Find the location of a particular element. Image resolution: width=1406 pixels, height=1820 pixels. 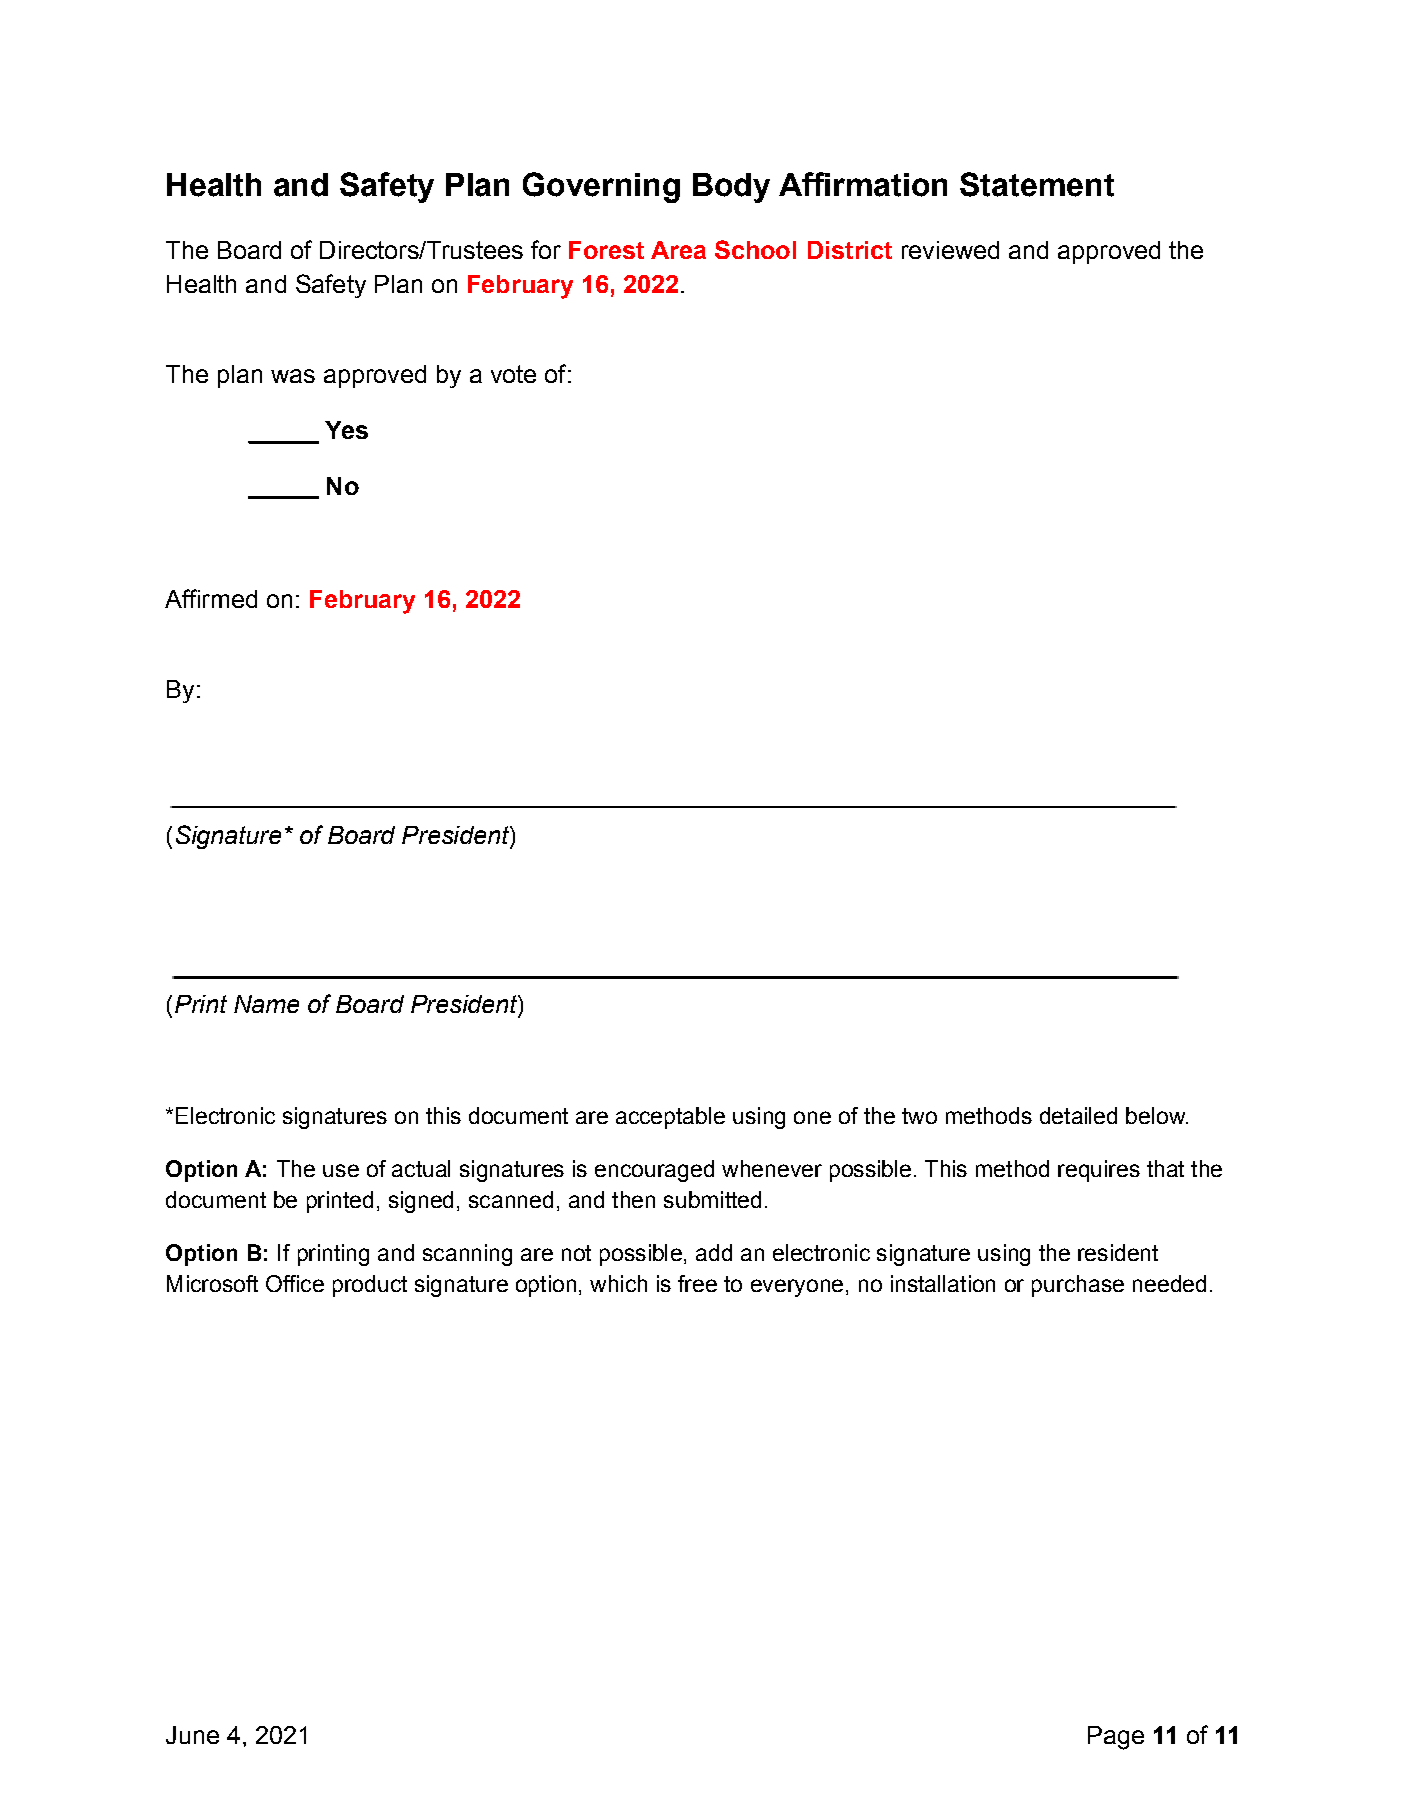

acceptable is located at coordinates (670, 1118).
